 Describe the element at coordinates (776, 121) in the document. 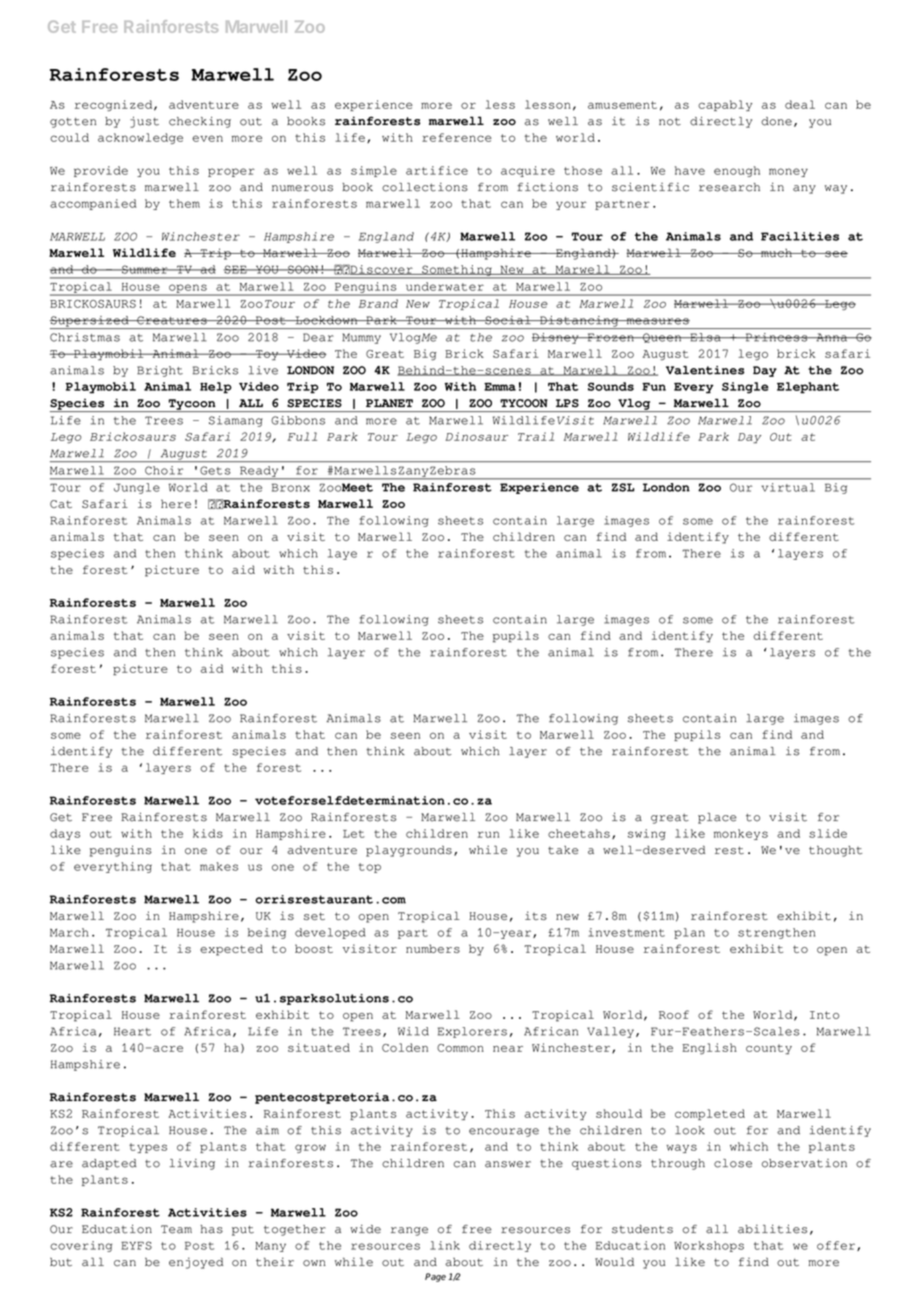

I see `done` at that location.
